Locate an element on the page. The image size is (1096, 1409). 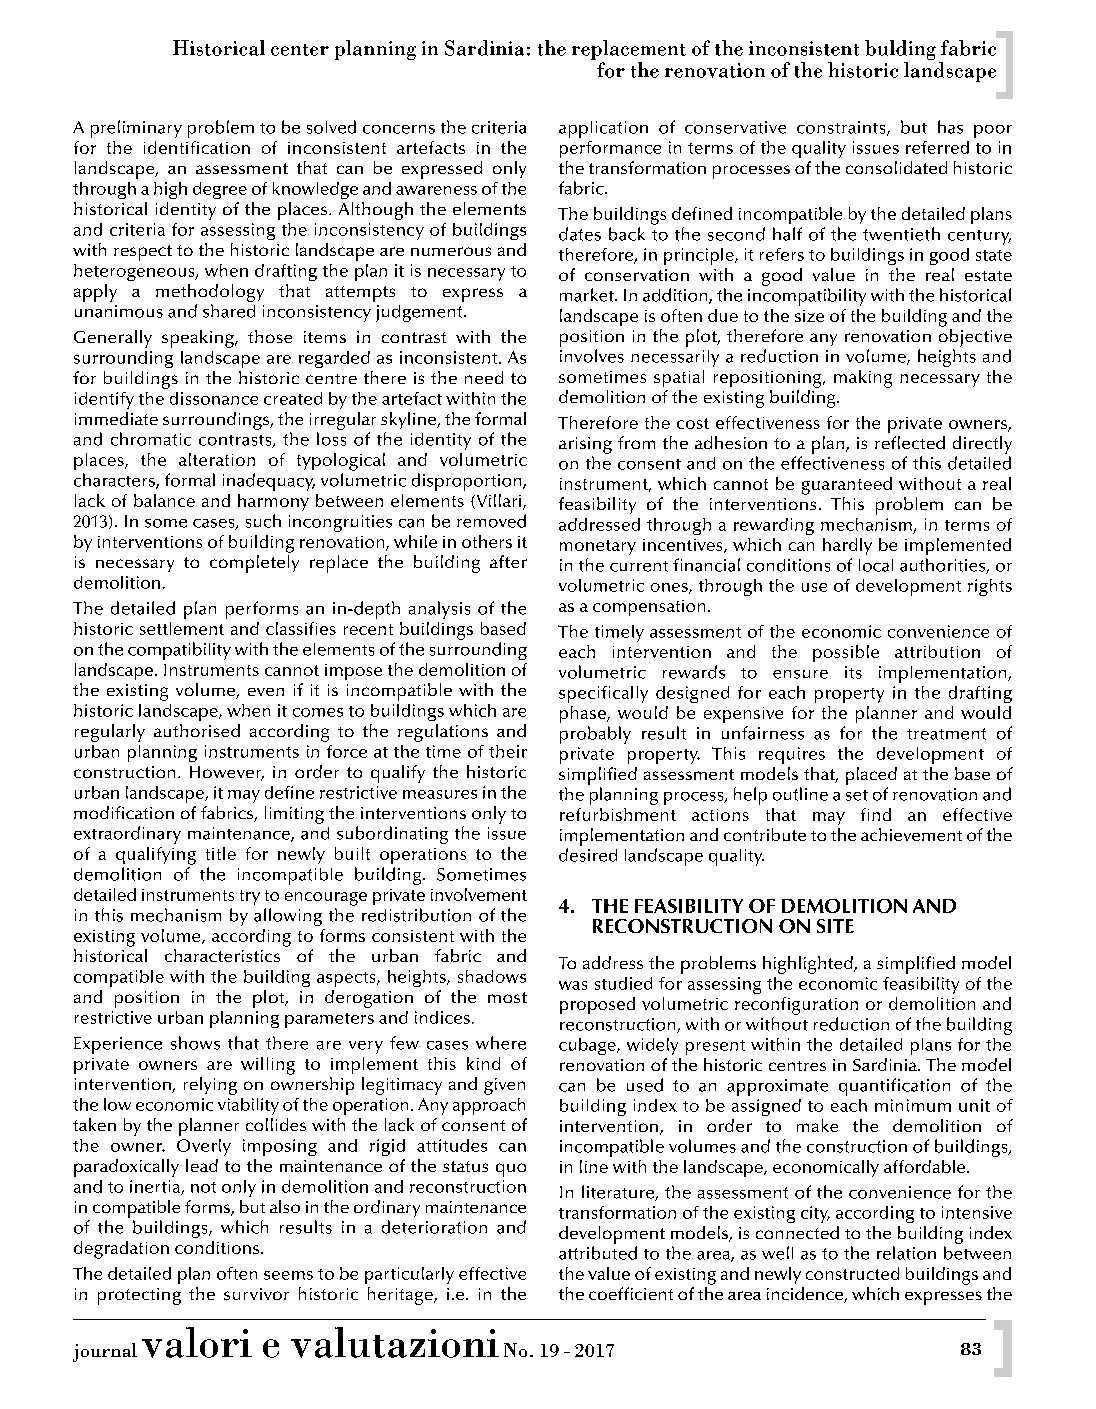
its is located at coordinates (853, 672).
